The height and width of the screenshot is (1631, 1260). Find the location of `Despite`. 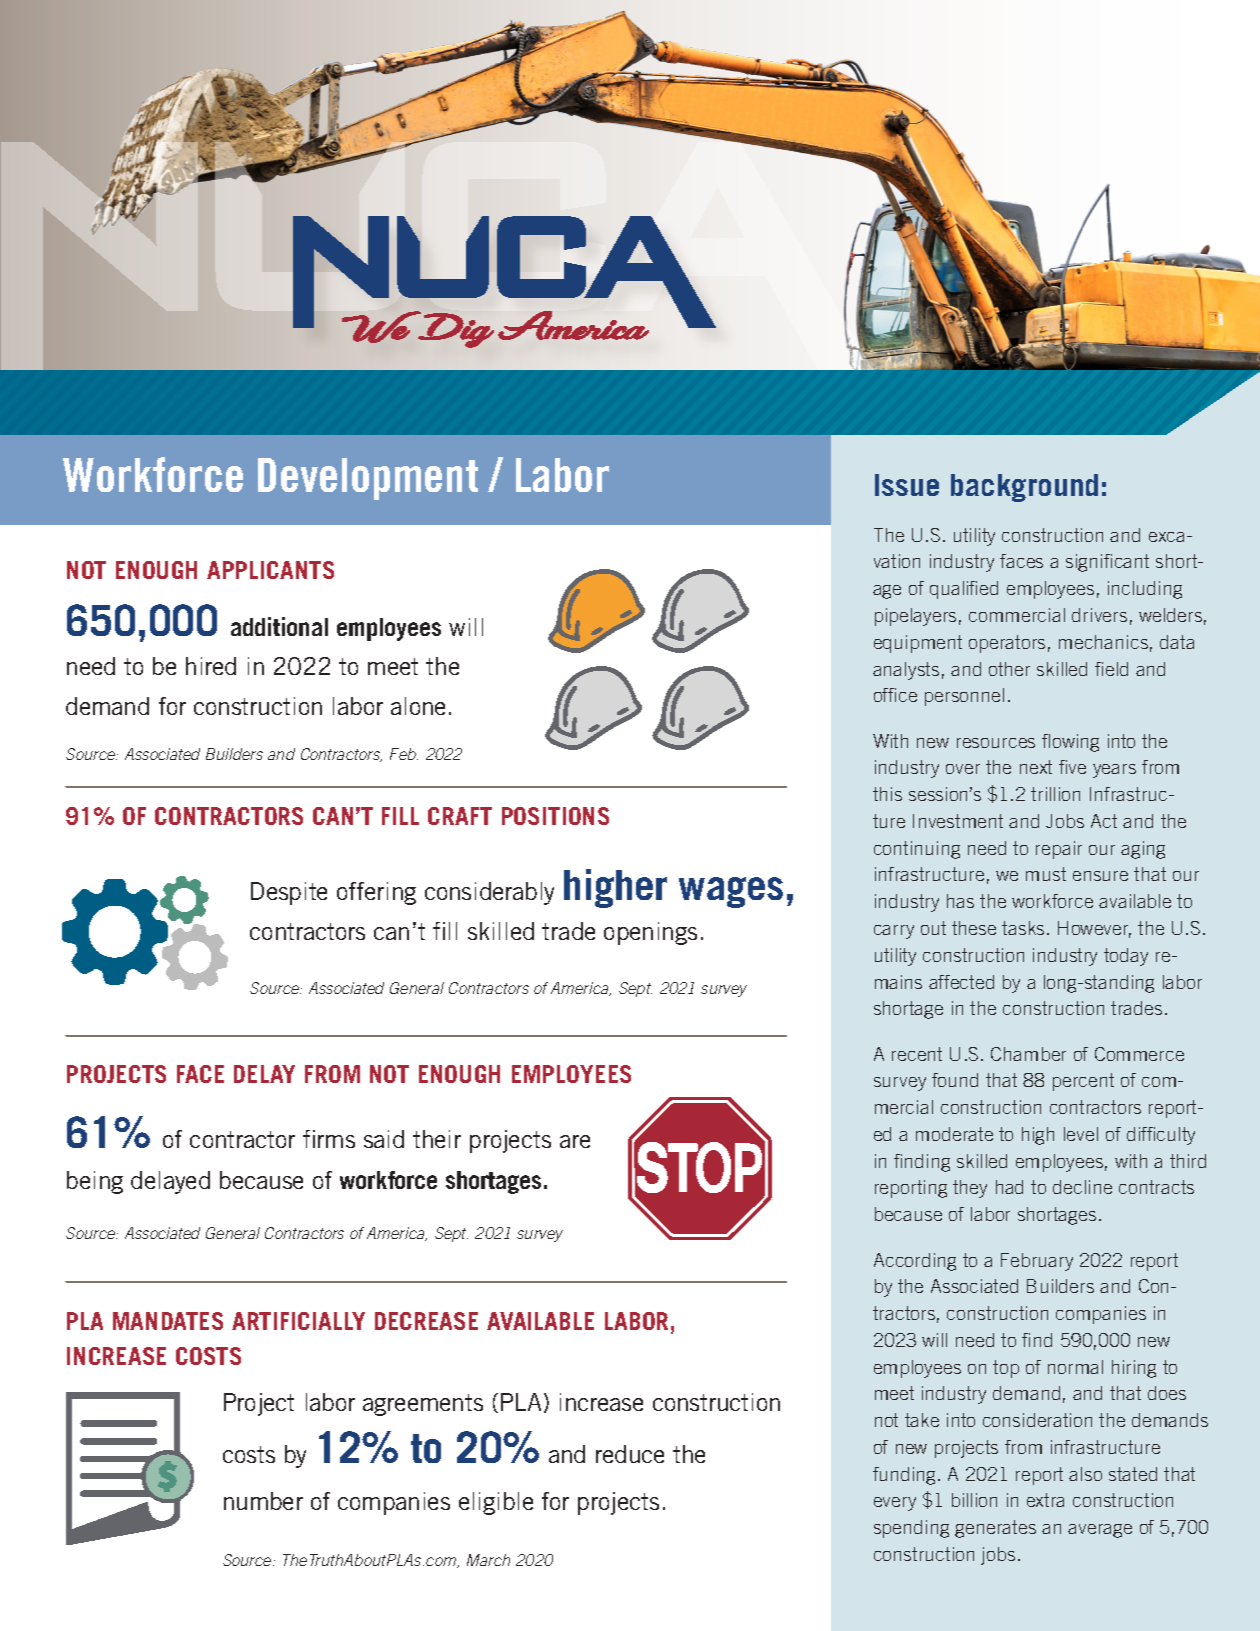

Despite is located at coordinates (289, 893).
